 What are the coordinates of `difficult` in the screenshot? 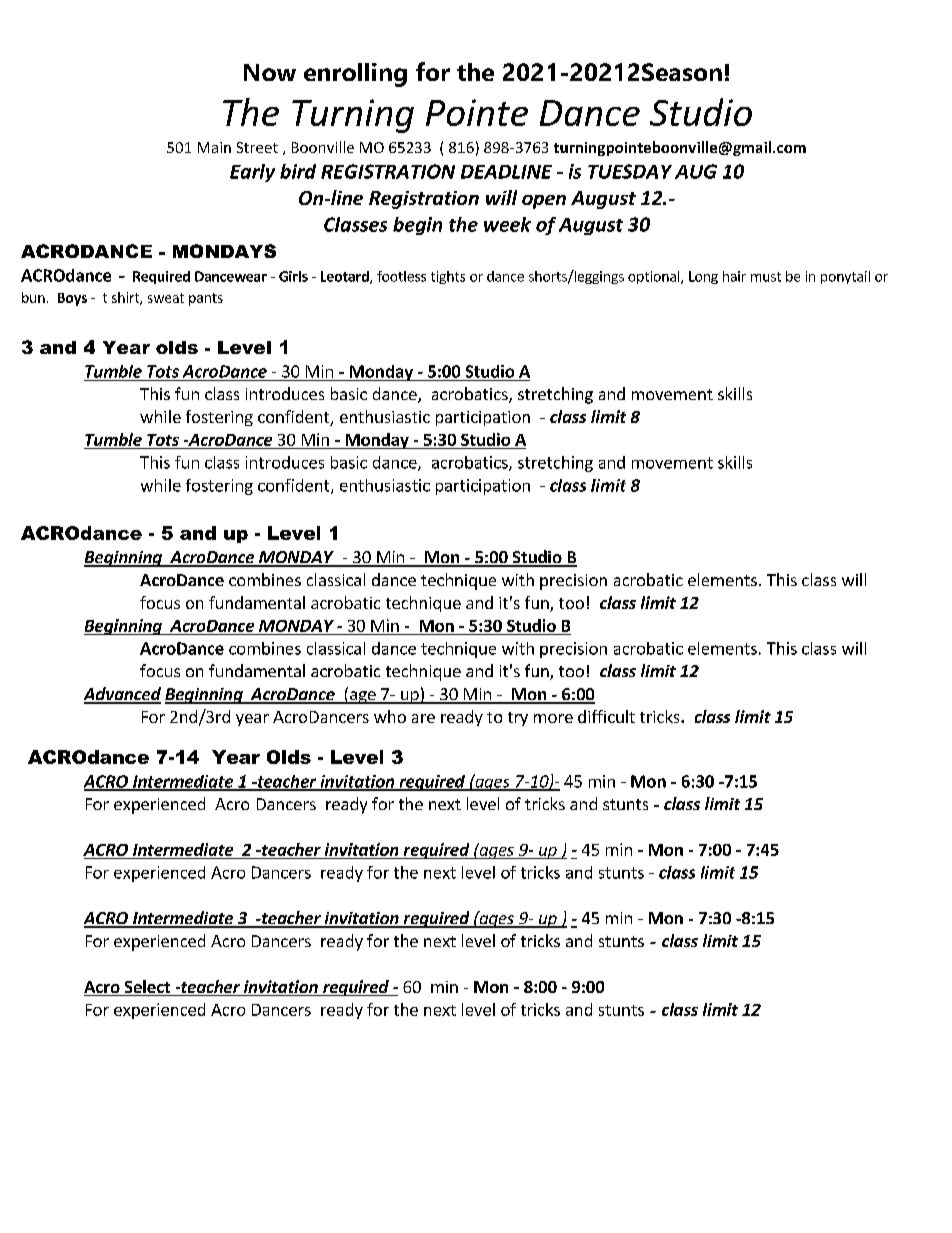 It's located at (606, 716).
